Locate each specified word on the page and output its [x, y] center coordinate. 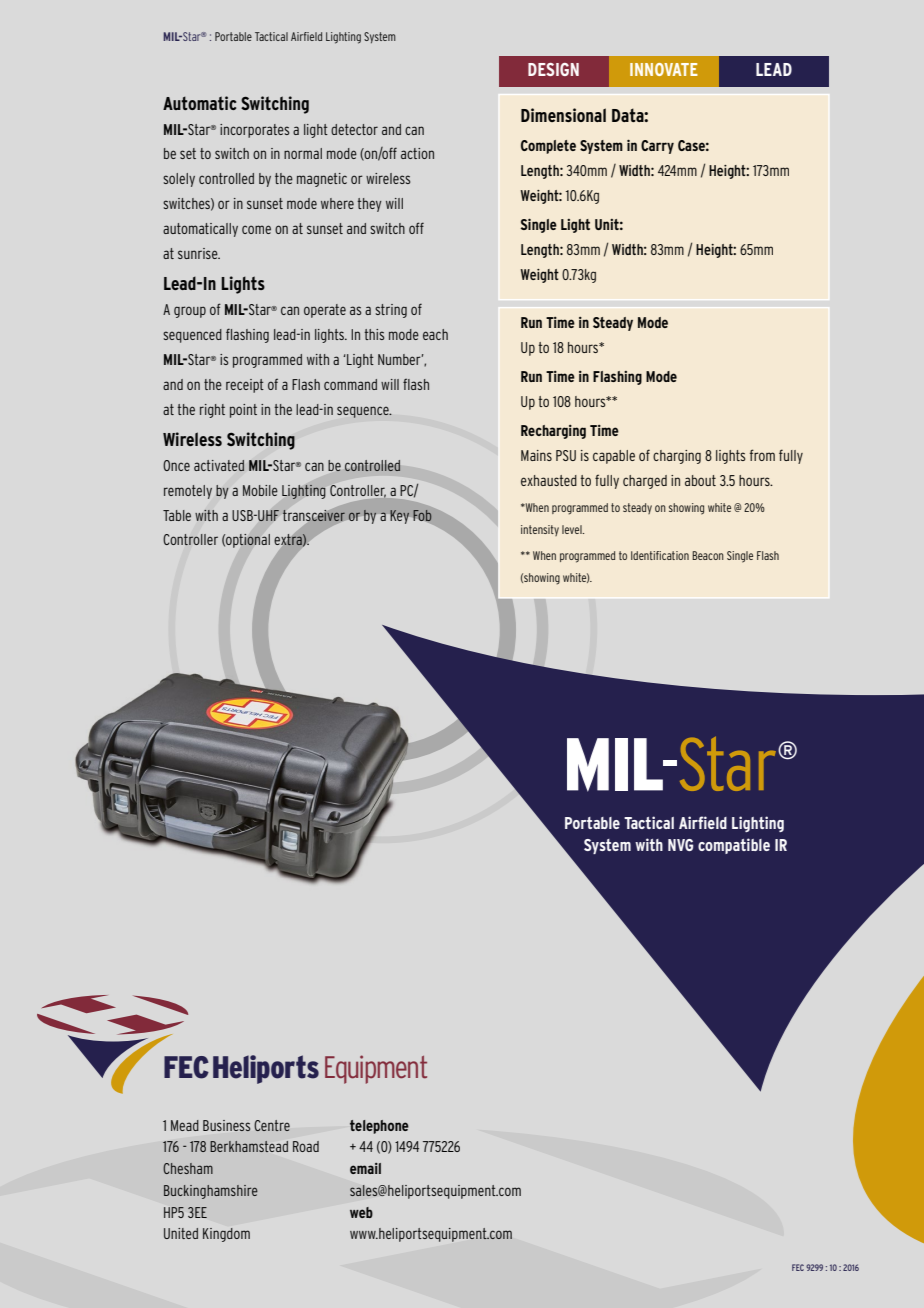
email [365, 1168]
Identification [660, 555]
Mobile [260, 490]
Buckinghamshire [211, 1192]
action [417, 153]
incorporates [254, 131]
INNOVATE [664, 69]
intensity [540, 530]
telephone [379, 1127]
